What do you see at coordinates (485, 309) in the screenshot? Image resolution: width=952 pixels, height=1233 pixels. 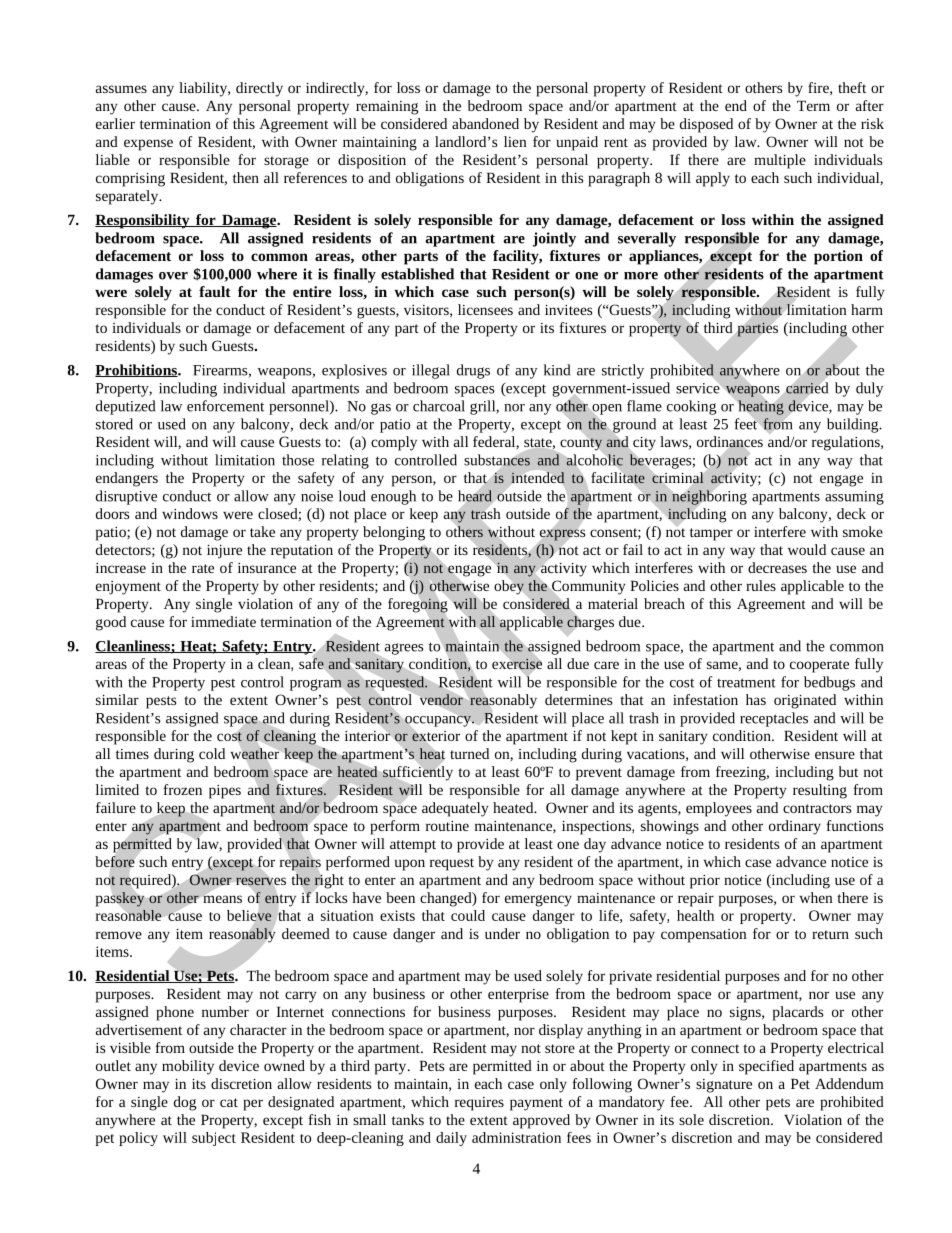 I see `licensees` at bounding box center [485, 309].
